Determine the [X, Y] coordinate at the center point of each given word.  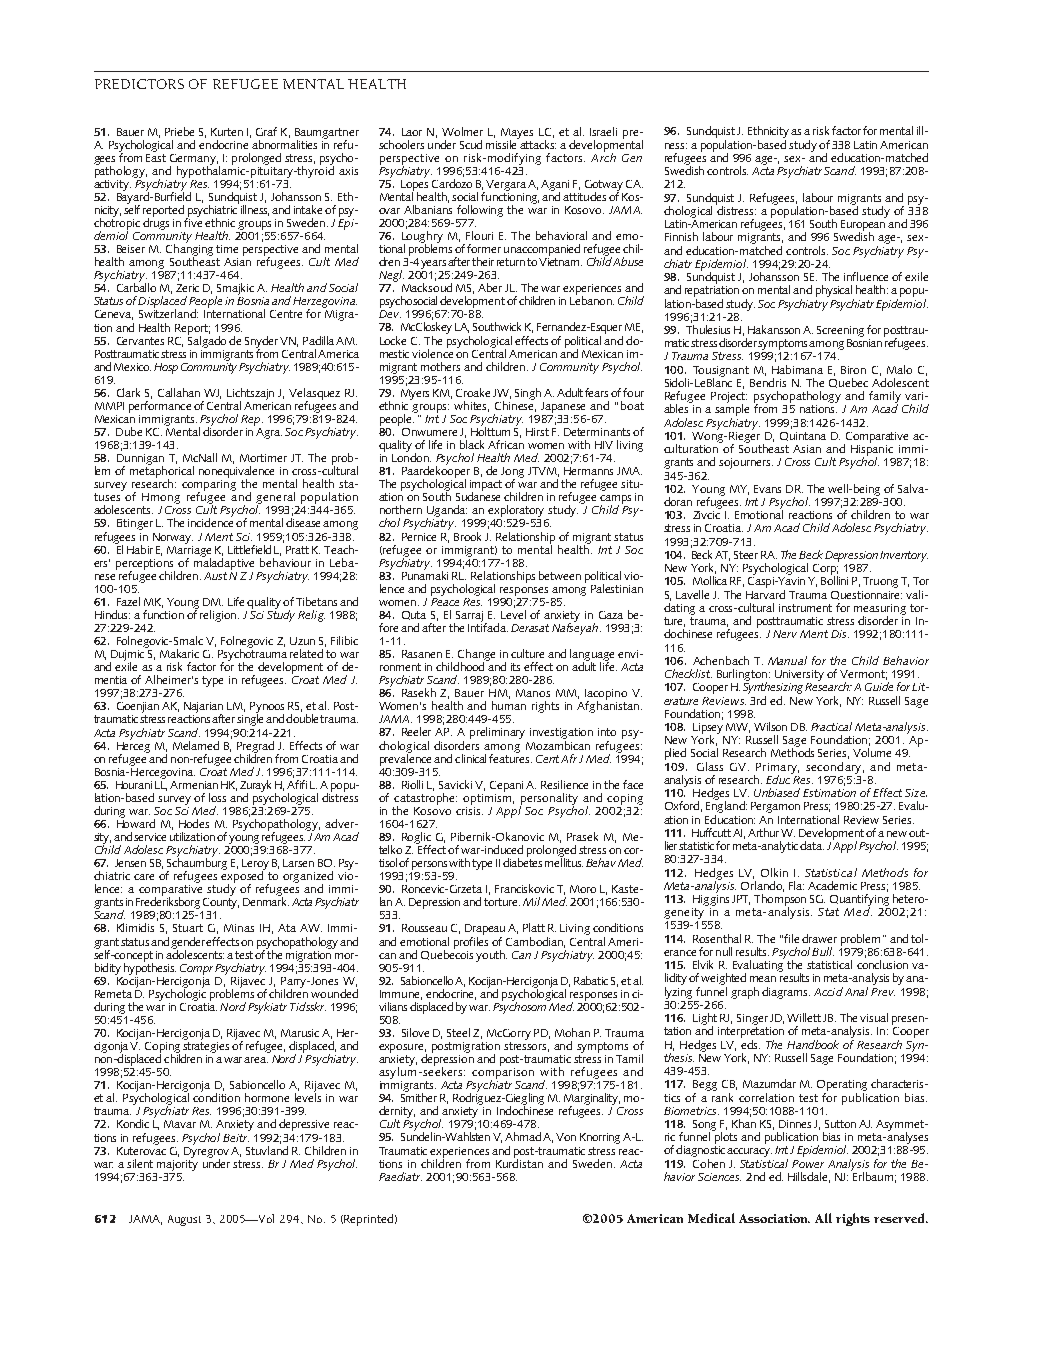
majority [177, 1164]
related [306, 653]
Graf [266, 131]
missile [503, 143]
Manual [787, 660]
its [515, 667]
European [863, 225]
